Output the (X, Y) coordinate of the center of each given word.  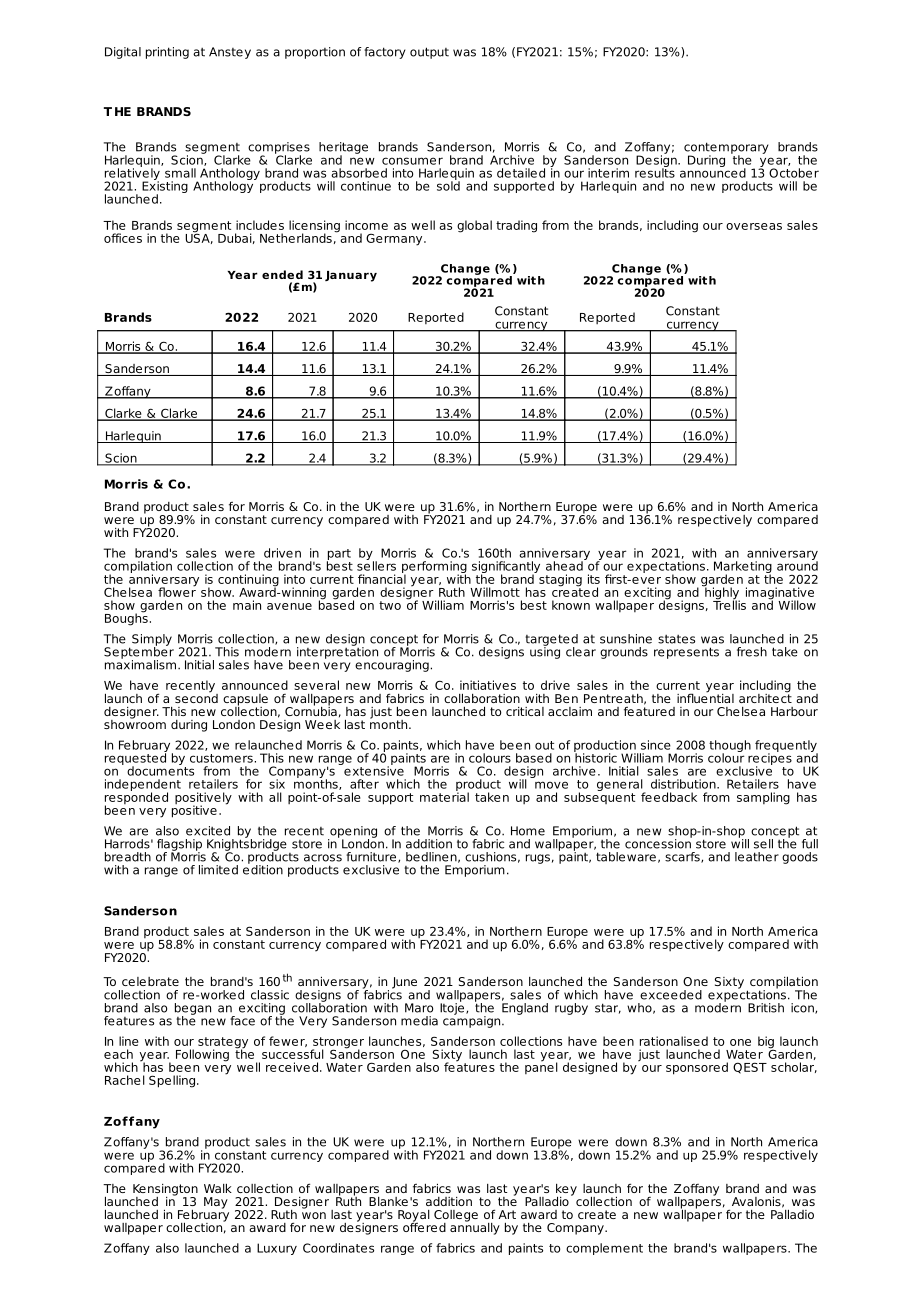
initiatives (488, 685)
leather (757, 857)
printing (167, 53)
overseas (754, 226)
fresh (752, 652)
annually (475, 1227)
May (216, 1203)
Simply (152, 641)
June (404, 983)
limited (218, 870)
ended (282, 274)
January (351, 276)
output (429, 53)
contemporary (726, 149)
